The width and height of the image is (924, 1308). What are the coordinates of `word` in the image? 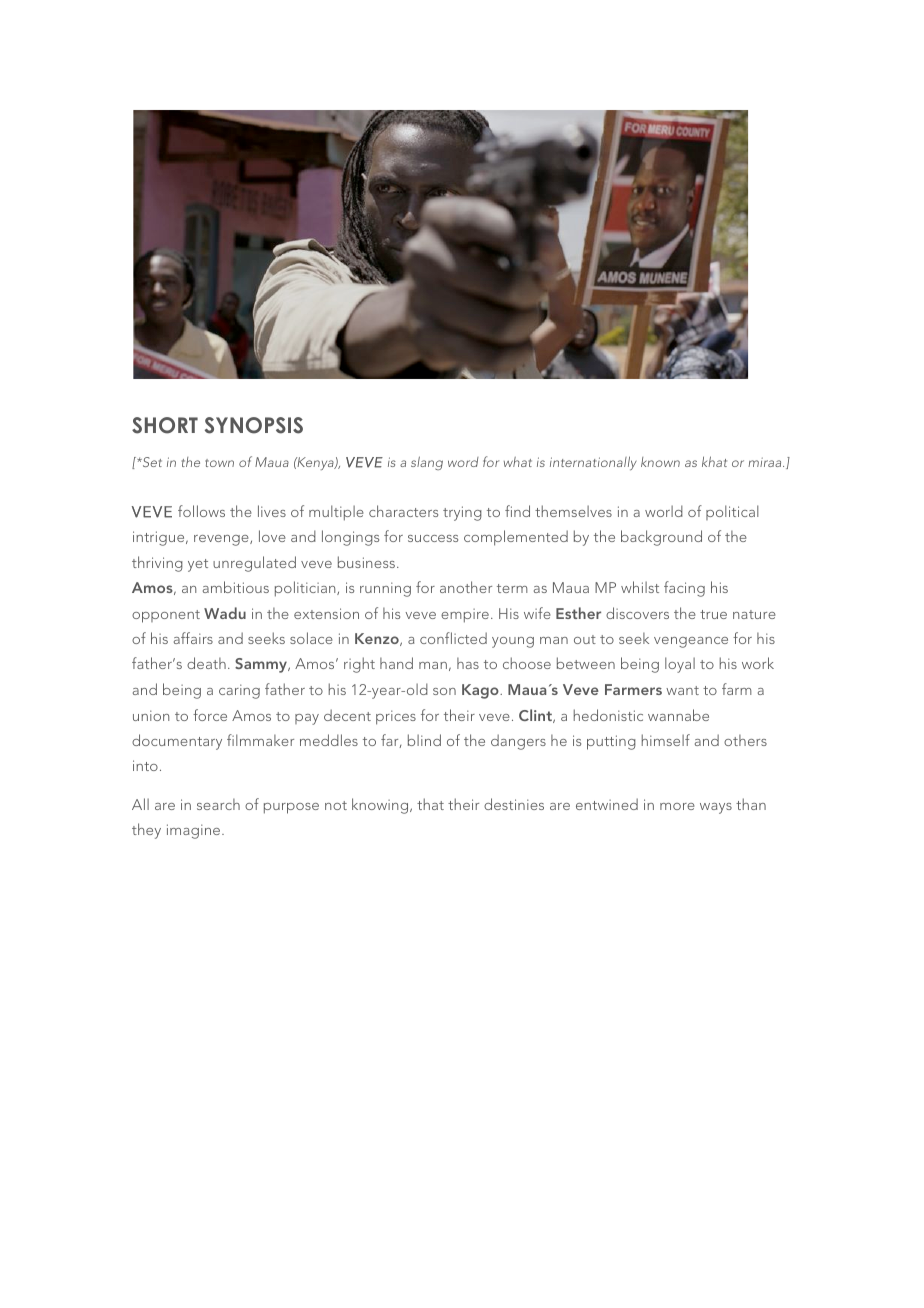 It's located at (463, 462).
